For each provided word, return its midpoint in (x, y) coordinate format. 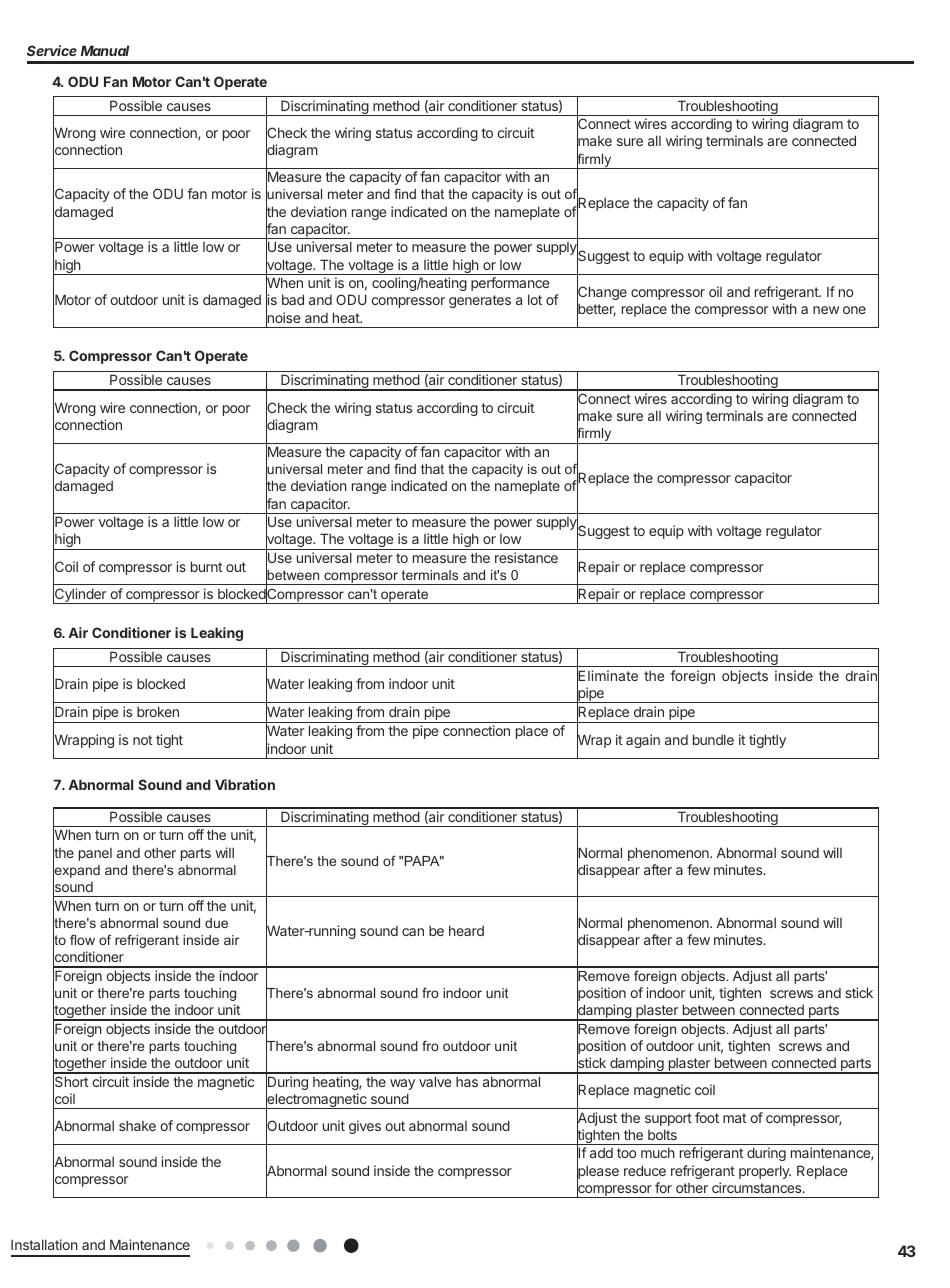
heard (466, 930)
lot (535, 299)
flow (82, 939)
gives (365, 1127)
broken (158, 711)
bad (293, 299)
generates (480, 301)
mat (734, 1118)
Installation (44, 1244)
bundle (713, 739)
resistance (526, 557)
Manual (105, 50)
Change (602, 293)
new (826, 310)
